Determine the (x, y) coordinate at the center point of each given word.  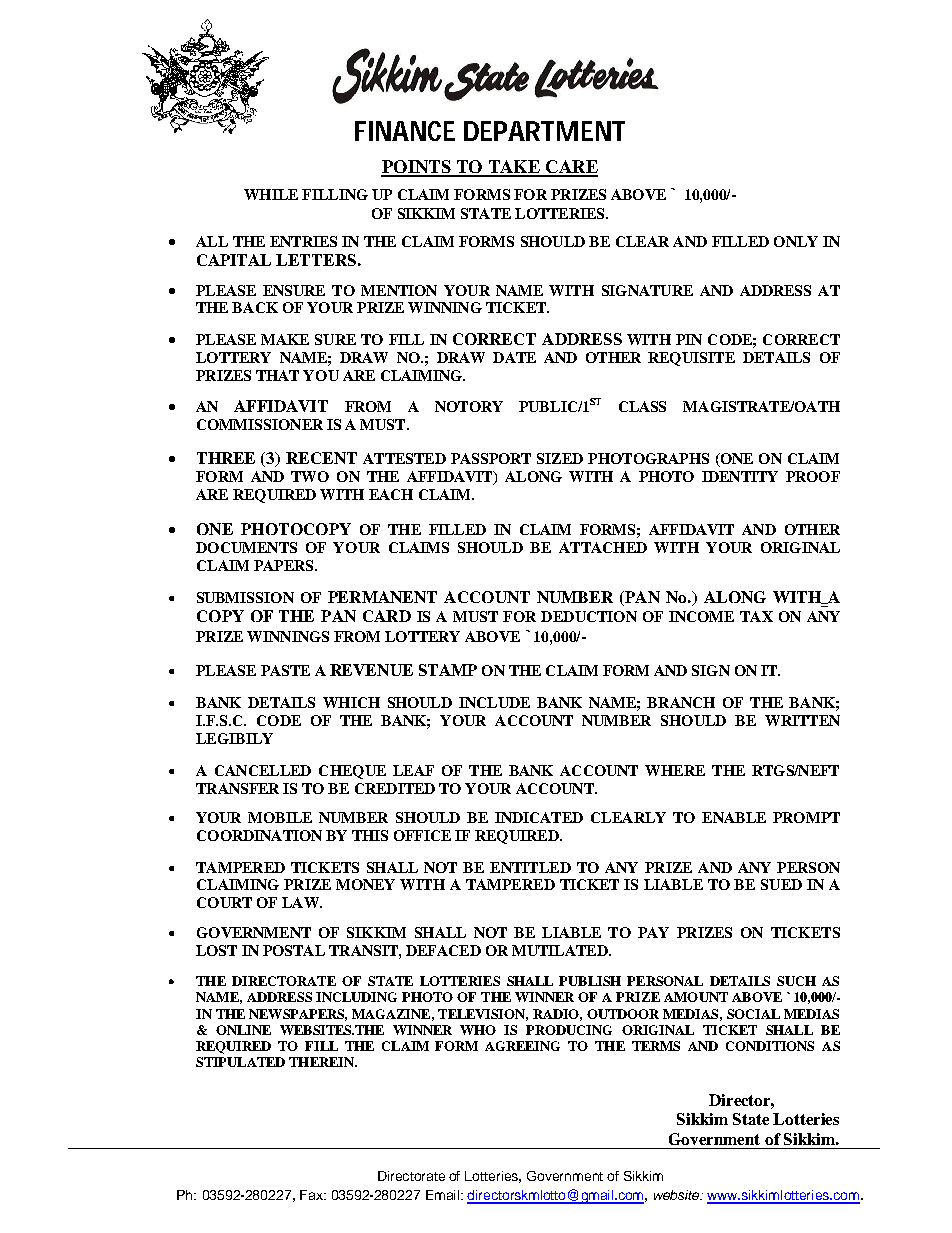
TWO (310, 476)
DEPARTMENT (544, 131)
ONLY (796, 241)
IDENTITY (740, 476)
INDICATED (539, 817)
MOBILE (280, 817)
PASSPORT (491, 458)
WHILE (271, 194)
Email (442, 1195)
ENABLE (734, 817)
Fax (312, 1195)
